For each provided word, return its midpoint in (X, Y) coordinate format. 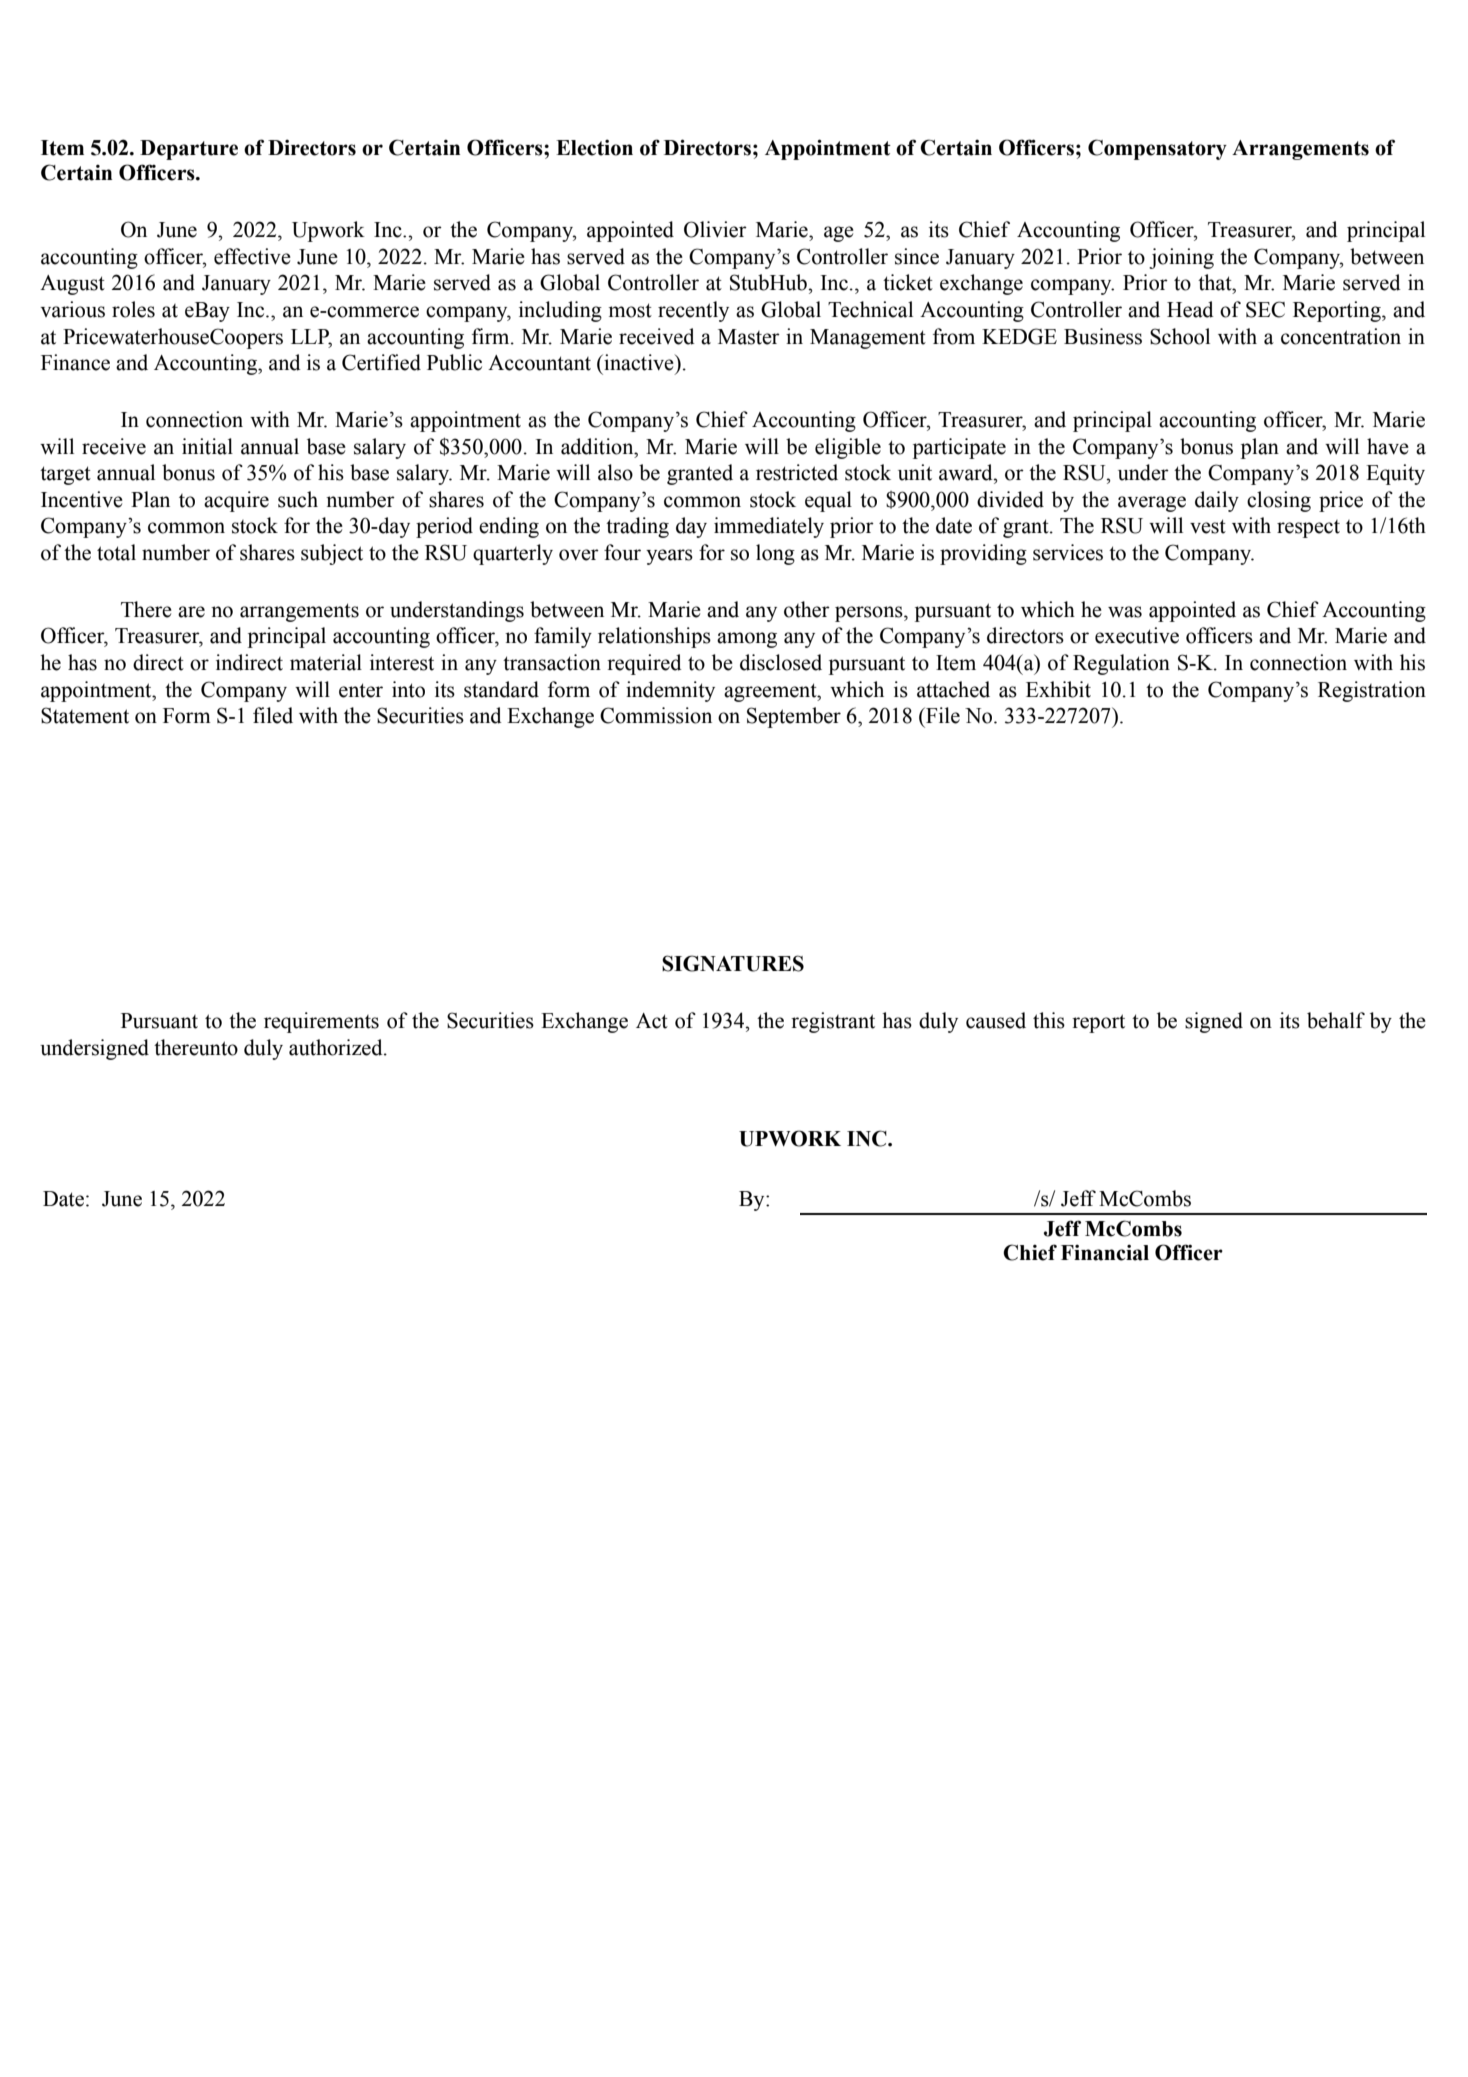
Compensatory (1157, 149)
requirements (321, 1022)
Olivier (715, 229)
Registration (1372, 691)
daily (1217, 501)
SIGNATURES (733, 963)
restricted (797, 472)
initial (207, 446)
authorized (337, 1047)
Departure (189, 150)
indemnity (670, 691)
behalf (1336, 1020)
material (326, 662)
